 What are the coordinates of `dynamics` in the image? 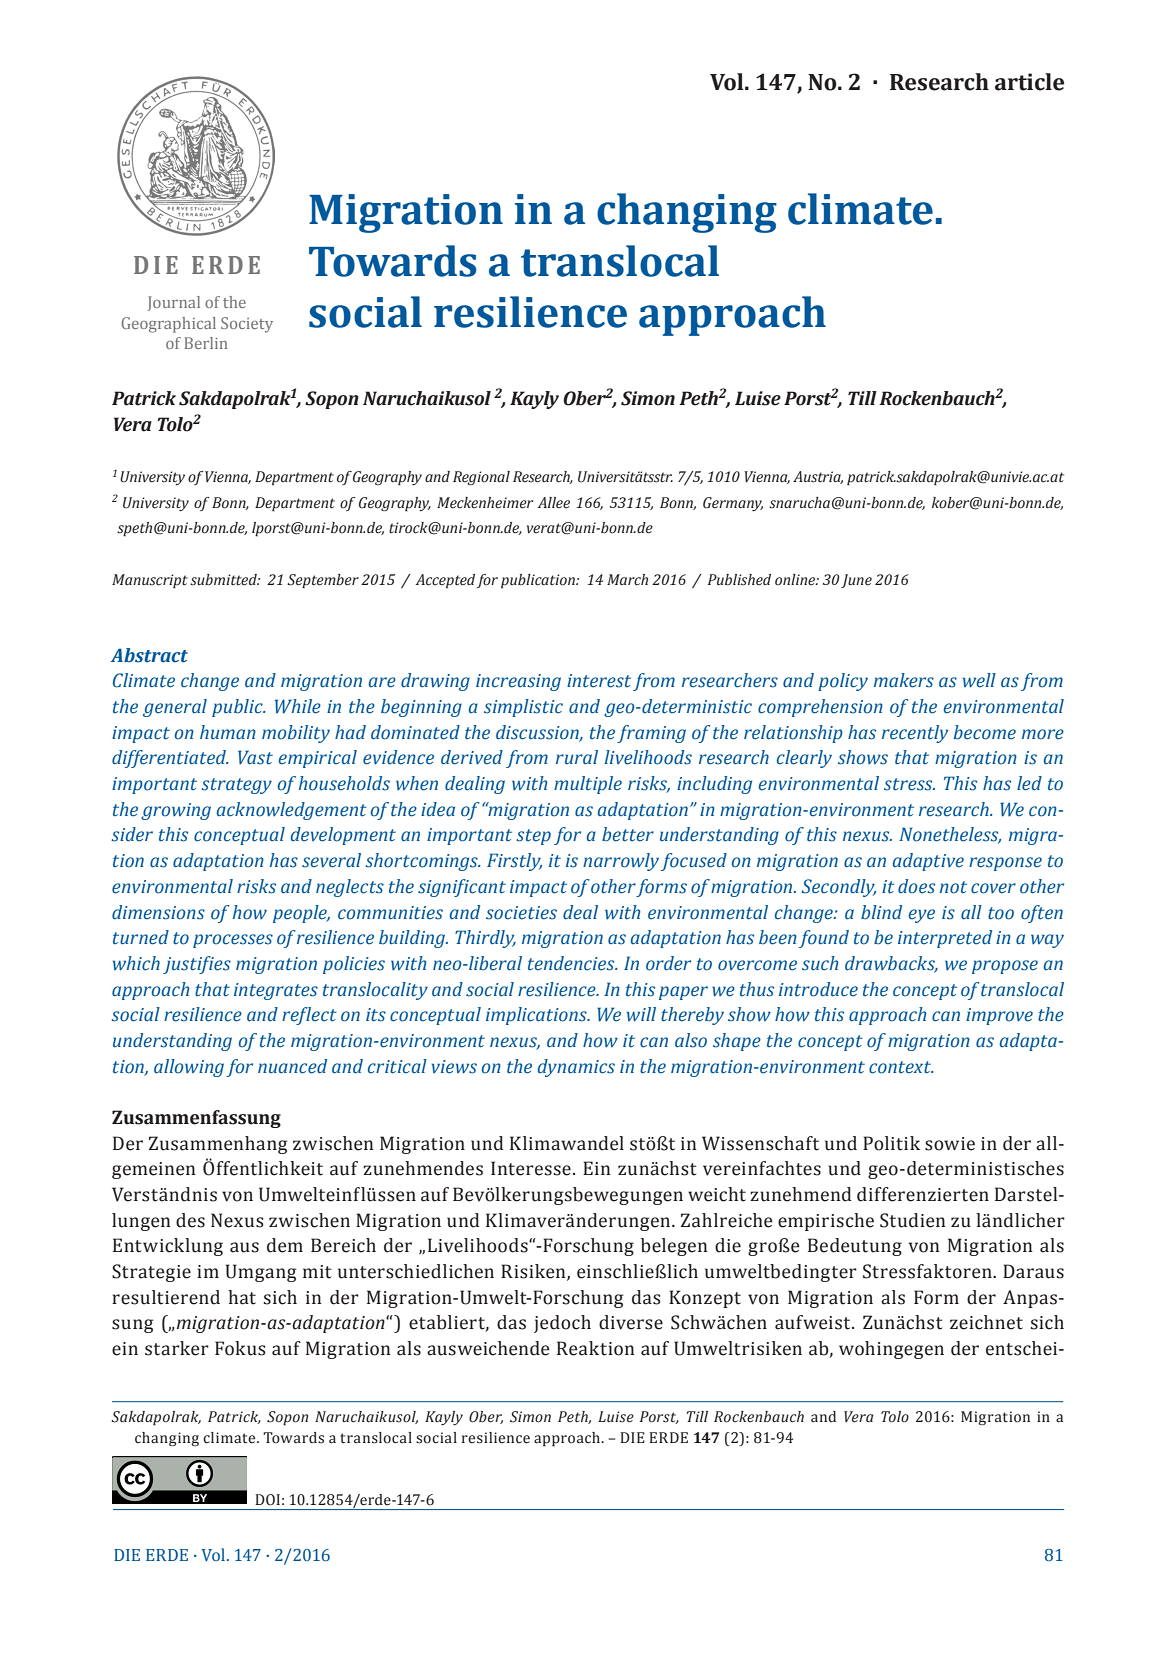 It's located at (576, 1068).
